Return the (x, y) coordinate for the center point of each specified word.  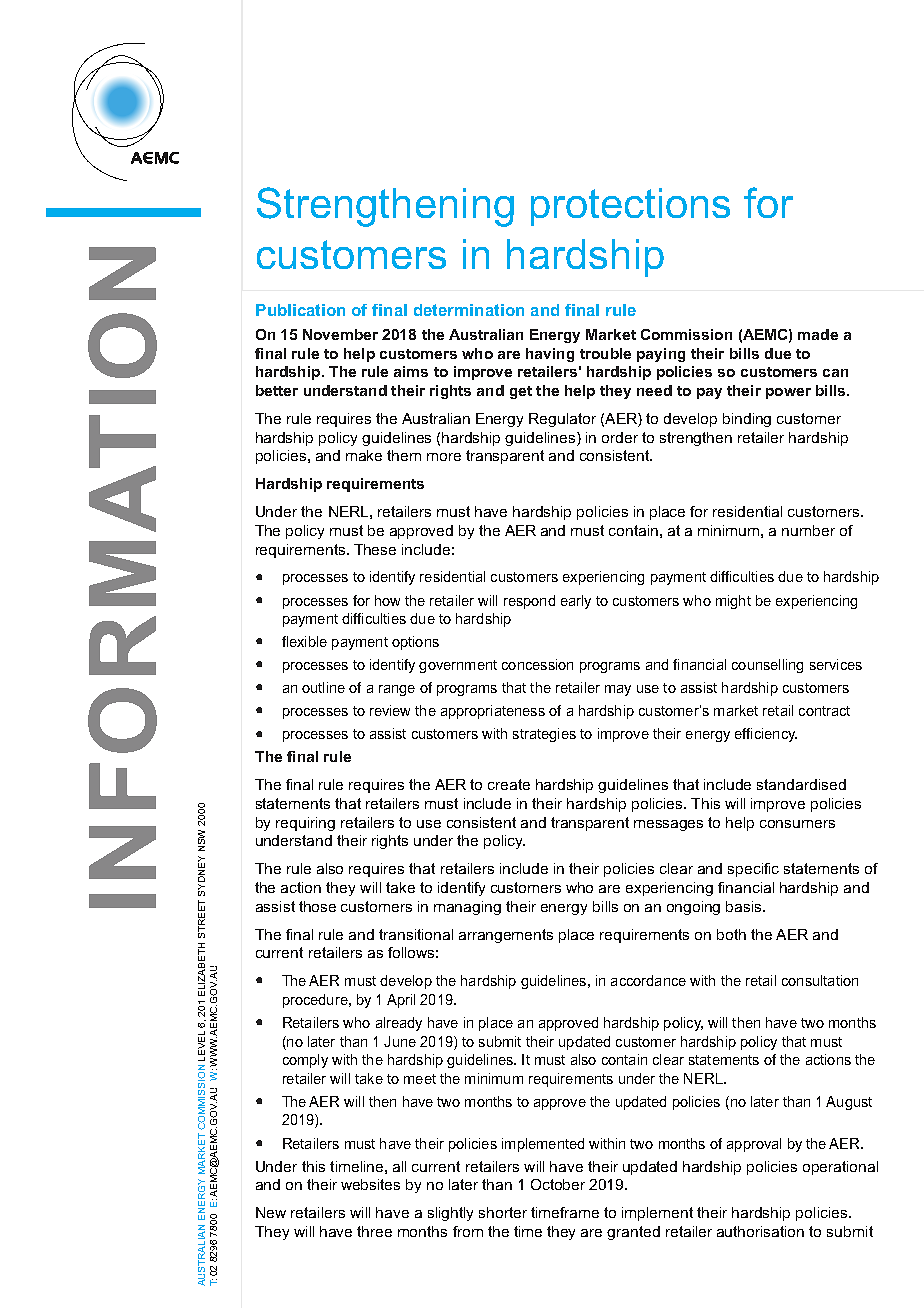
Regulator (562, 420)
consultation (820, 980)
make (364, 455)
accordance (648, 980)
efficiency (766, 735)
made (818, 334)
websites (370, 1184)
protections (630, 207)
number (808, 530)
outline (323, 687)
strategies (544, 735)
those (317, 906)
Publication (300, 310)
